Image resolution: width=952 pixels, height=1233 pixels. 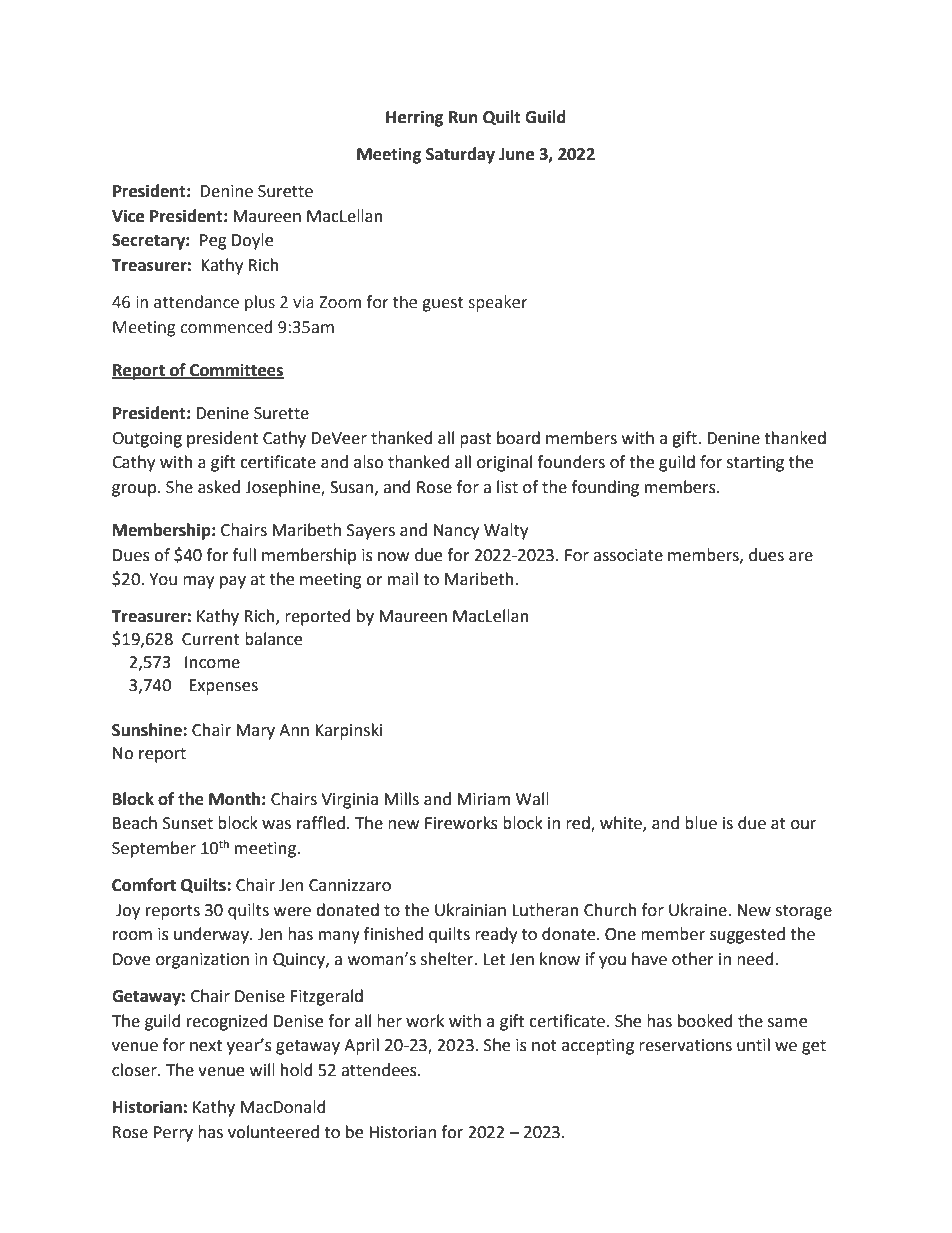 I want to click on June, so click(x=516, y=154).
